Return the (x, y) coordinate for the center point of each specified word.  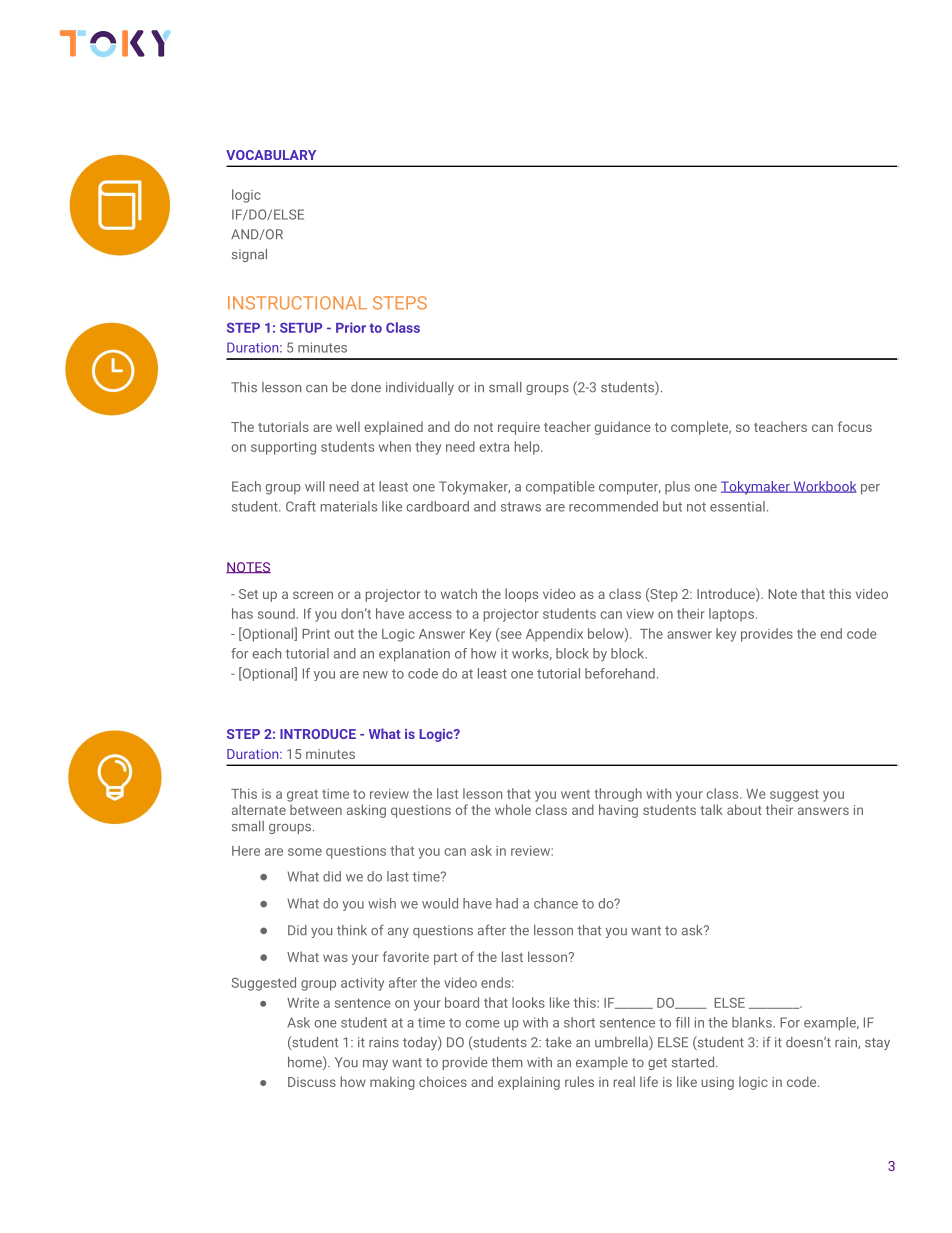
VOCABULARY (271, 155)
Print (316, 634)
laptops (731, 615)
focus (855, 426)
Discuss (312, 1082)
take (558, 1042)
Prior (351, 327)
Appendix (554, 635)
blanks (753, 1022)
